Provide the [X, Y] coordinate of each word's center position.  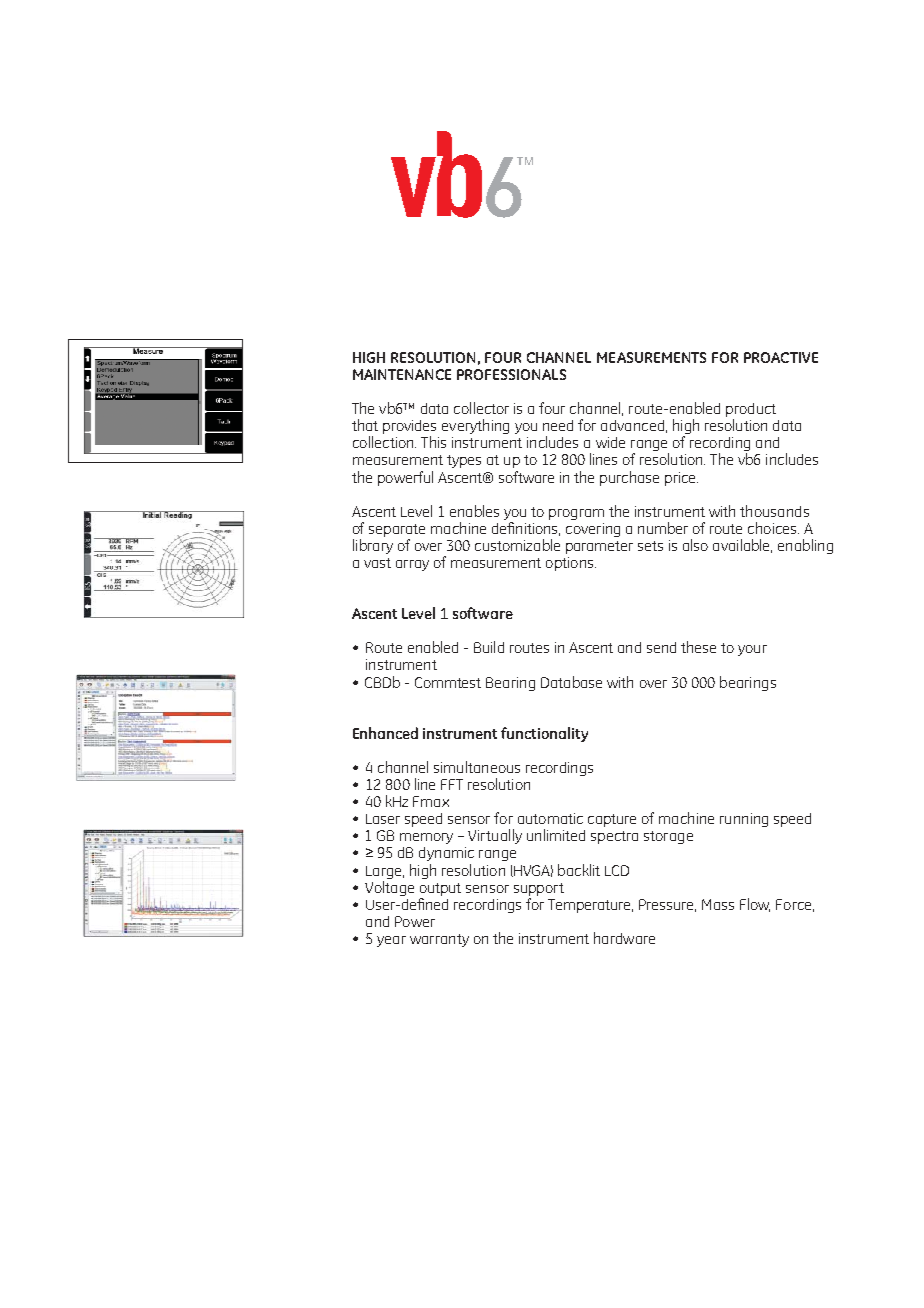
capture [612, 820]
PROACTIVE [781, 357]
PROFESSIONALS [511, 374]
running [744, 820]
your [752, 650]
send [661, 647]
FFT [452, 784]
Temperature [590, 906]
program [576, 514]
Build [489, 647]
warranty [439, 940]
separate [397, 532]
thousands [774, 511]
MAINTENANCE [402, 374]
